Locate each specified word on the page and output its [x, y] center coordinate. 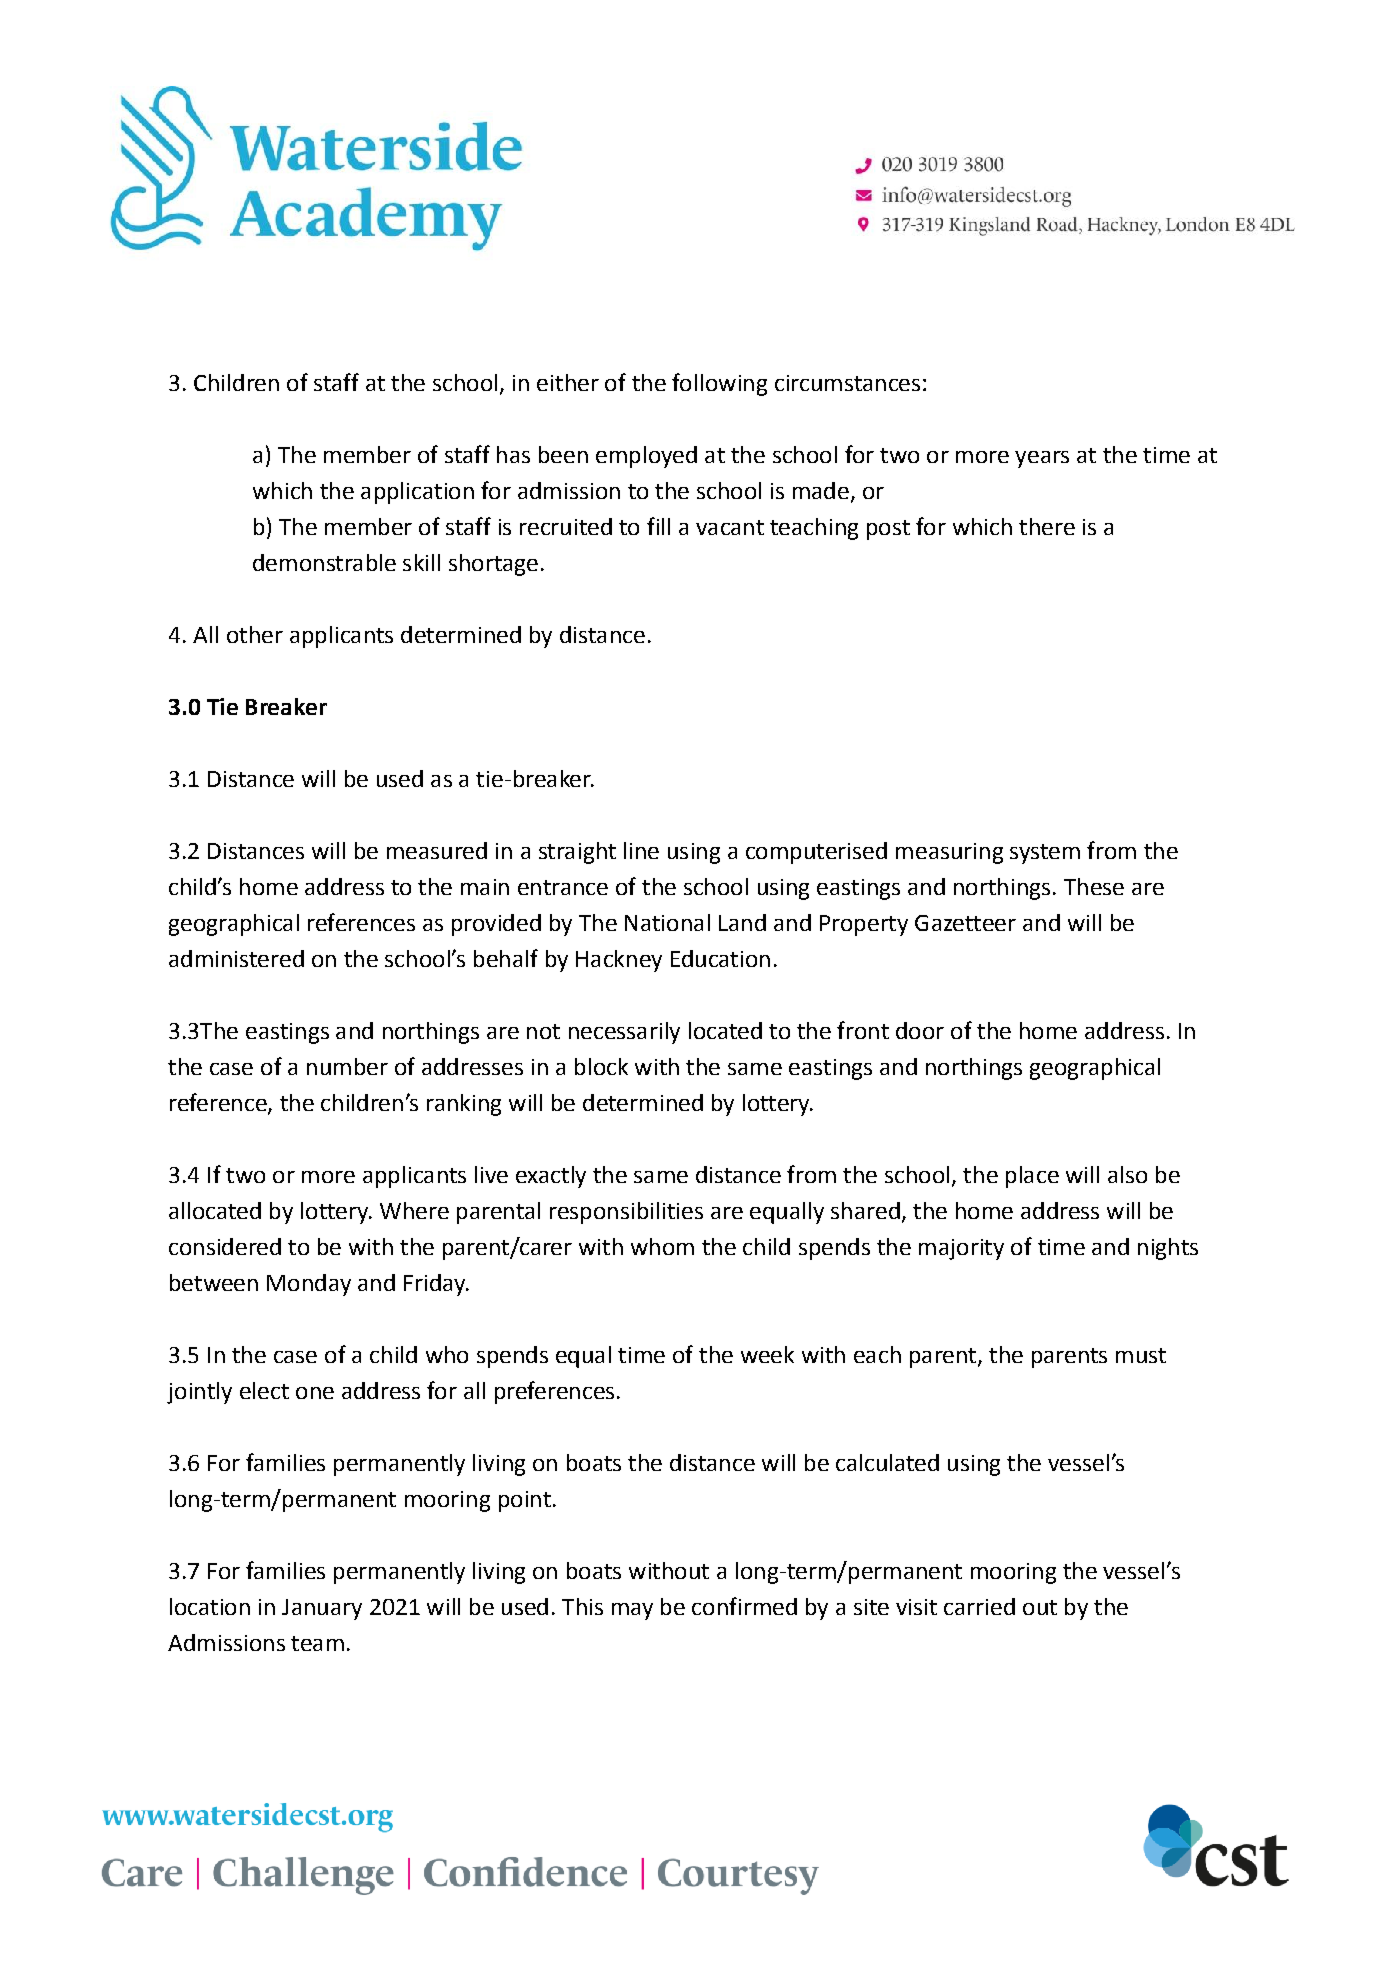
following [719, 384]
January [322, 1609]
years [1042, 459]
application [417, 493]
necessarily [624, 1033]
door [920, 1030]
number [347, 1066]
